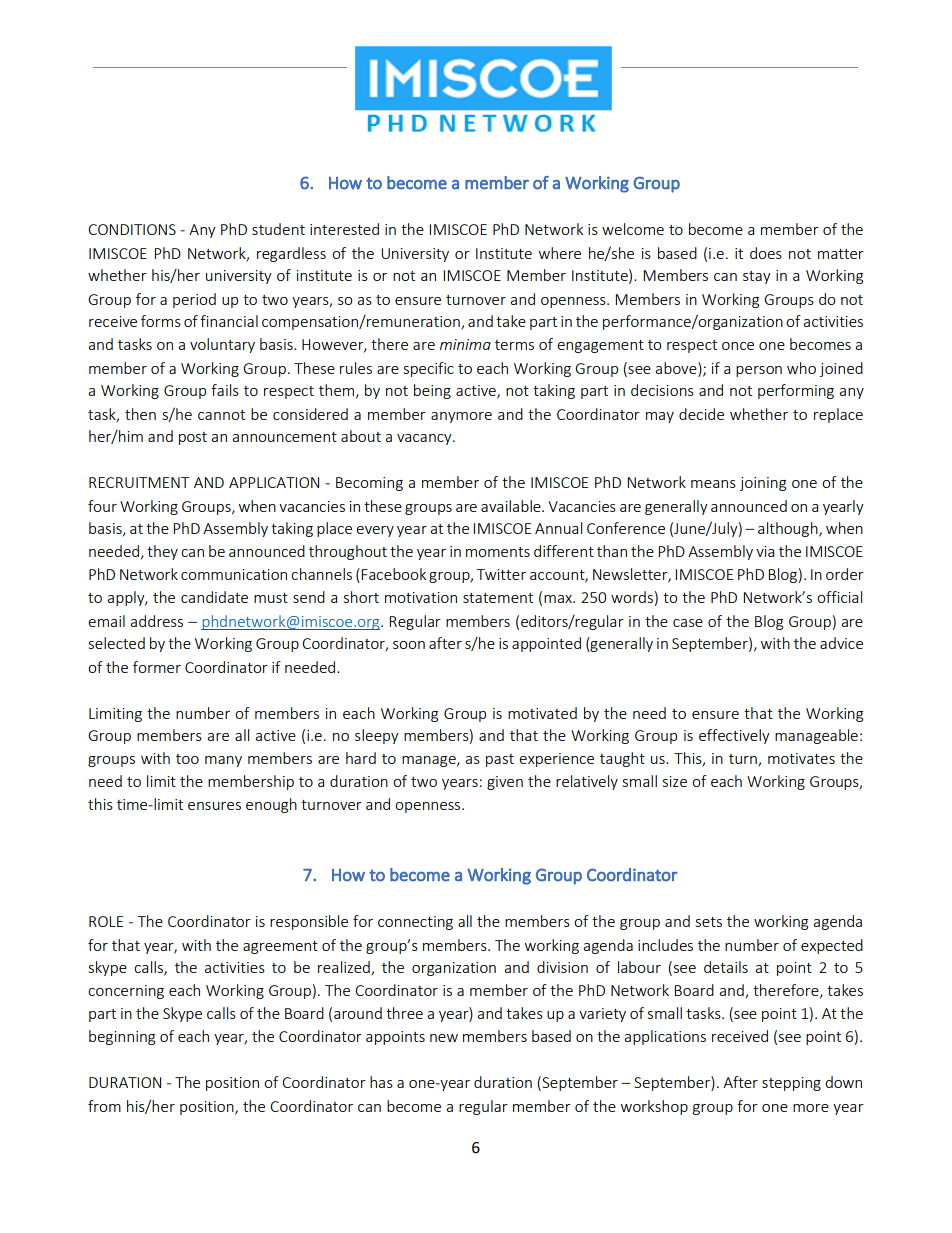  Describe the element at coordinates (104, 1106) in the screenshot. I see `from` at that location.
